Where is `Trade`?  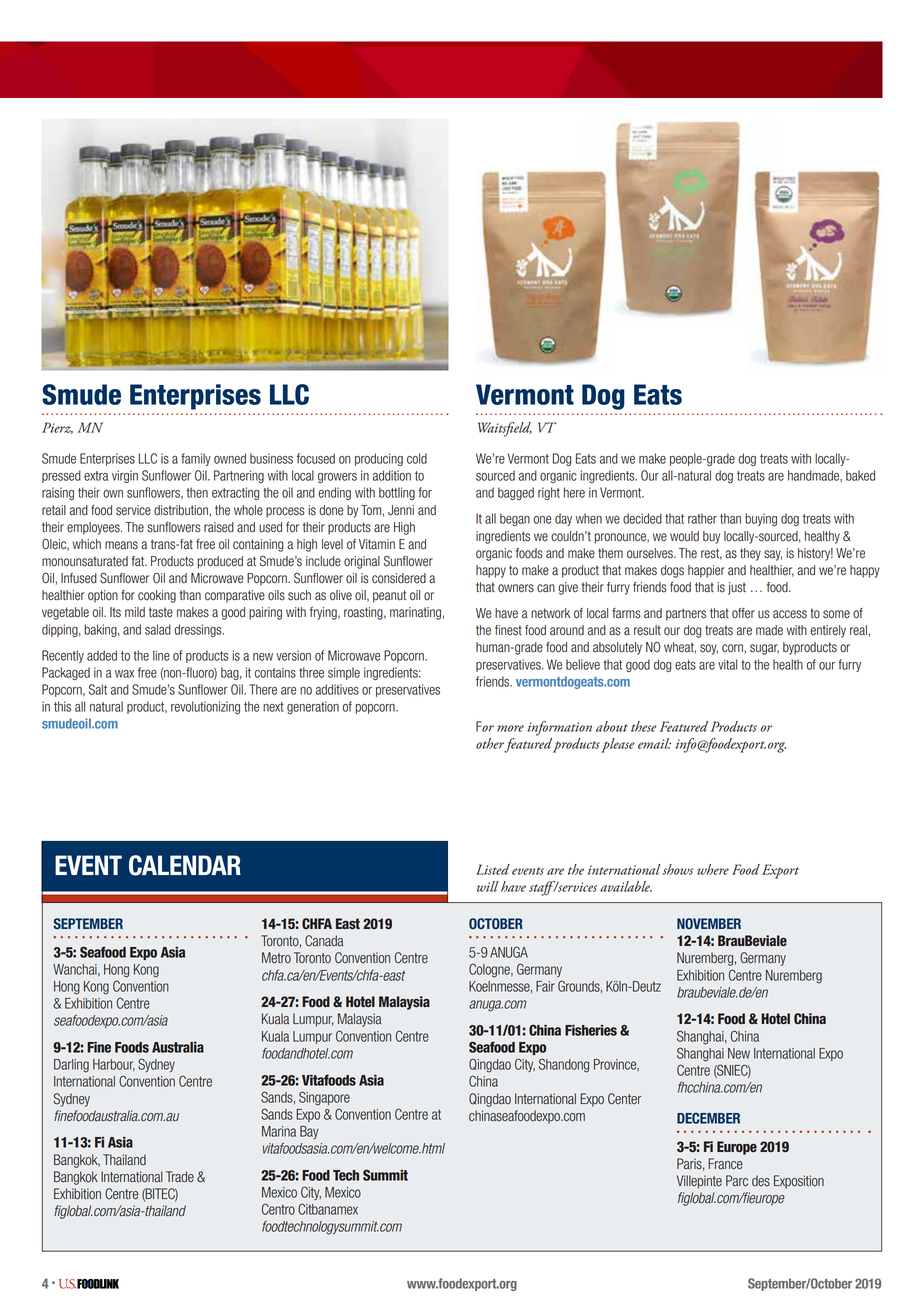 Trade is located at coordinates (180, 1177).
